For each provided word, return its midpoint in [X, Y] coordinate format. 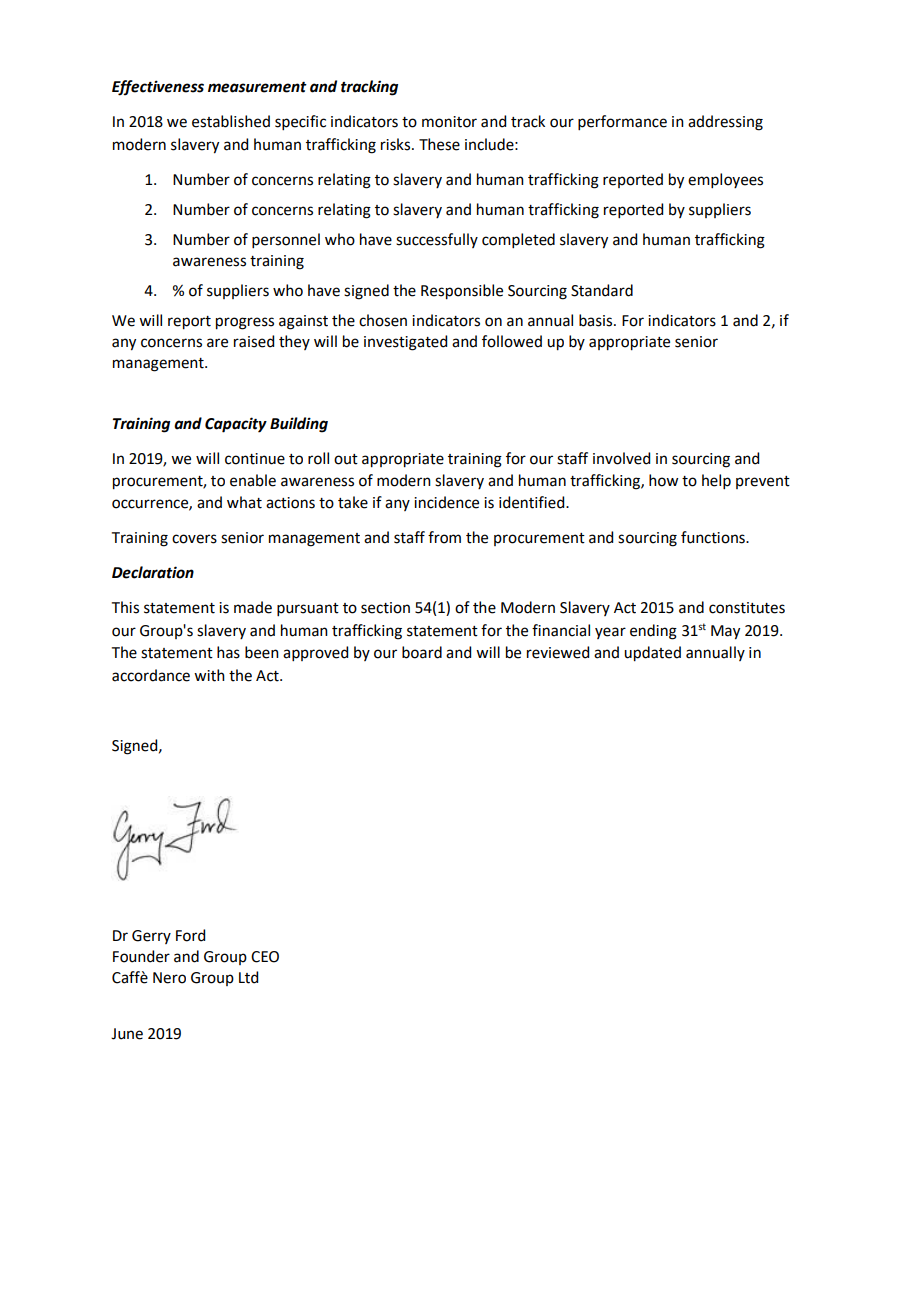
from [444, 537]
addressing [725, 123]
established [231, 121]
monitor [449, 122]
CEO [265, 957]
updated [652, 654]
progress [245, 323]
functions [714, 537]
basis [597, 320]
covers [194, 539]
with [209, 675]
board [422, 652]
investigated [405, 343]
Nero [169, 978]
